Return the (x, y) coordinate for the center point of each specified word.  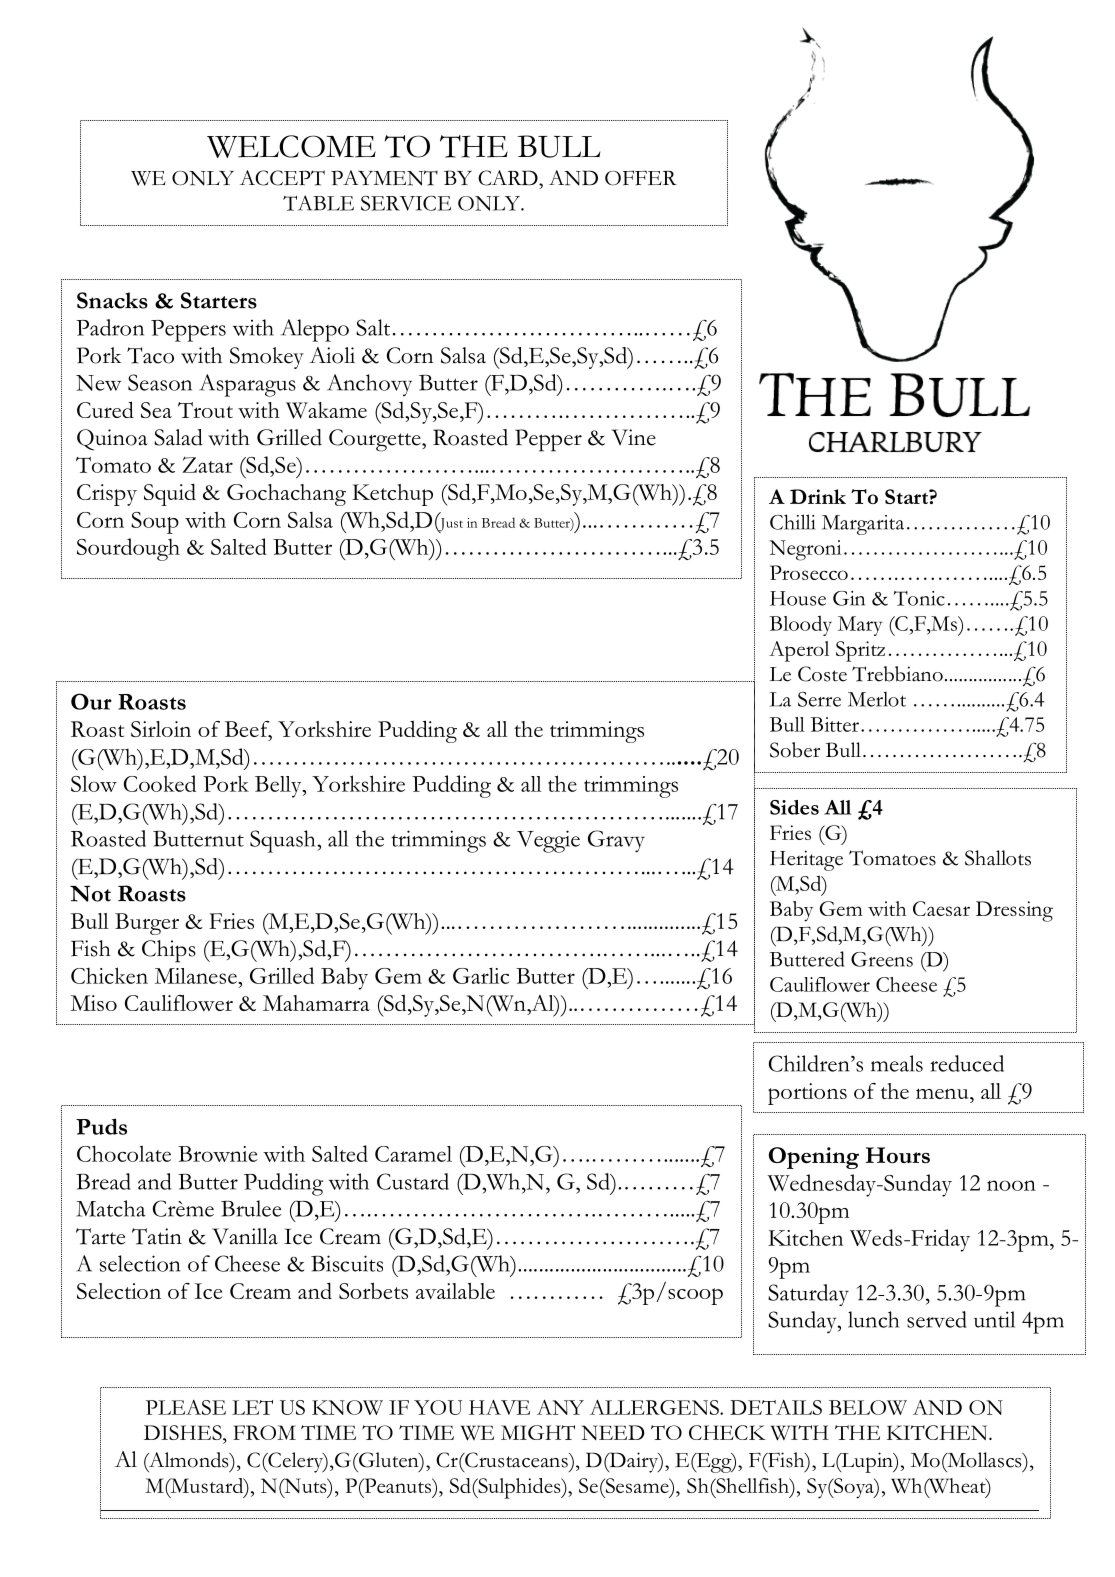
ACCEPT (282, 178)
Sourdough (128, 549)
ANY (560, 1407)
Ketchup (392, 495)
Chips (169, 951)
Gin (849, 598)
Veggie (548, 841)
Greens (882, 959)
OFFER (641, 178)
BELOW (868, 1407)
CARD (509, 178)
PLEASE (186, 1407)
